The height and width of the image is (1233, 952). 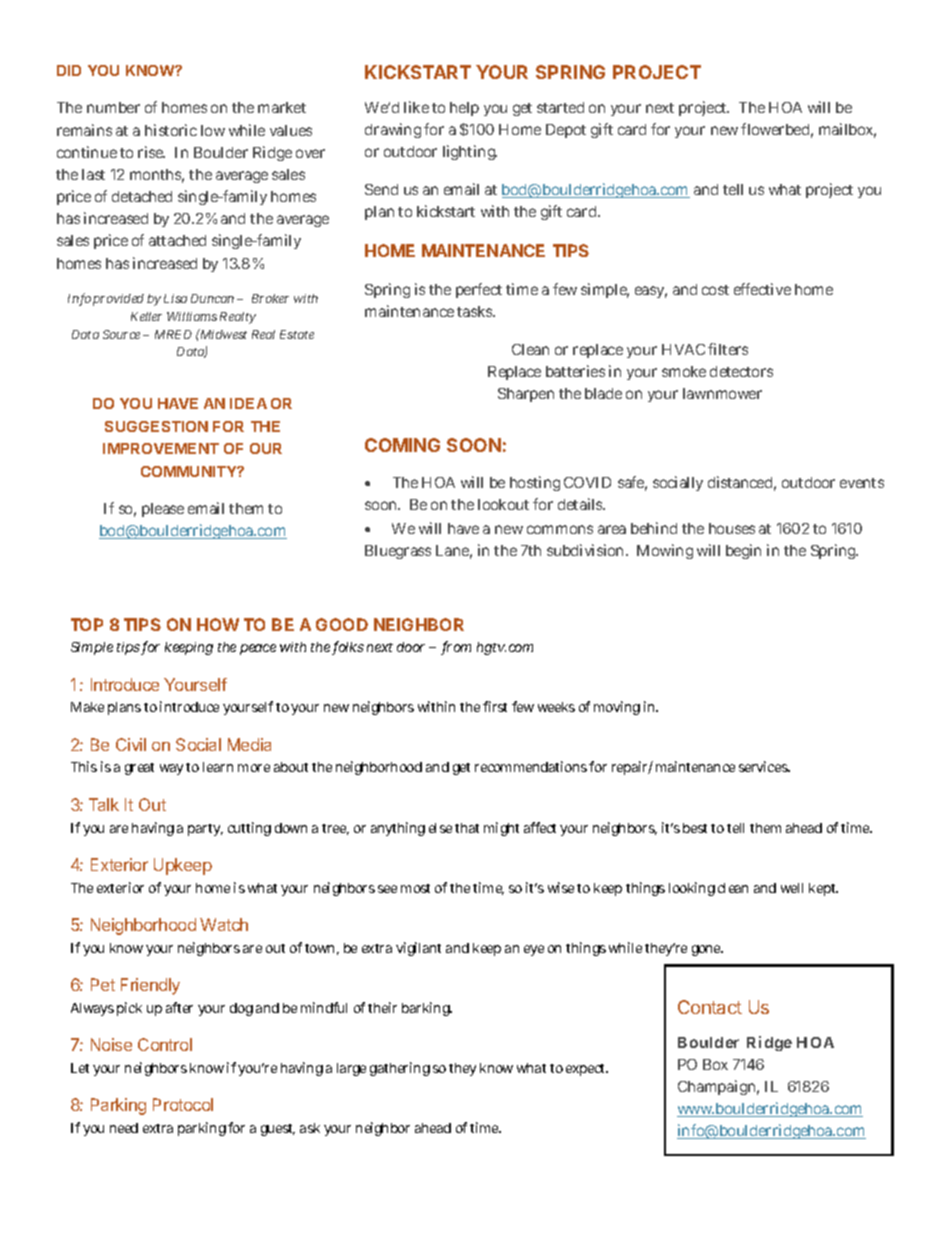 I want to click on help, so click(x=464, y=109).
